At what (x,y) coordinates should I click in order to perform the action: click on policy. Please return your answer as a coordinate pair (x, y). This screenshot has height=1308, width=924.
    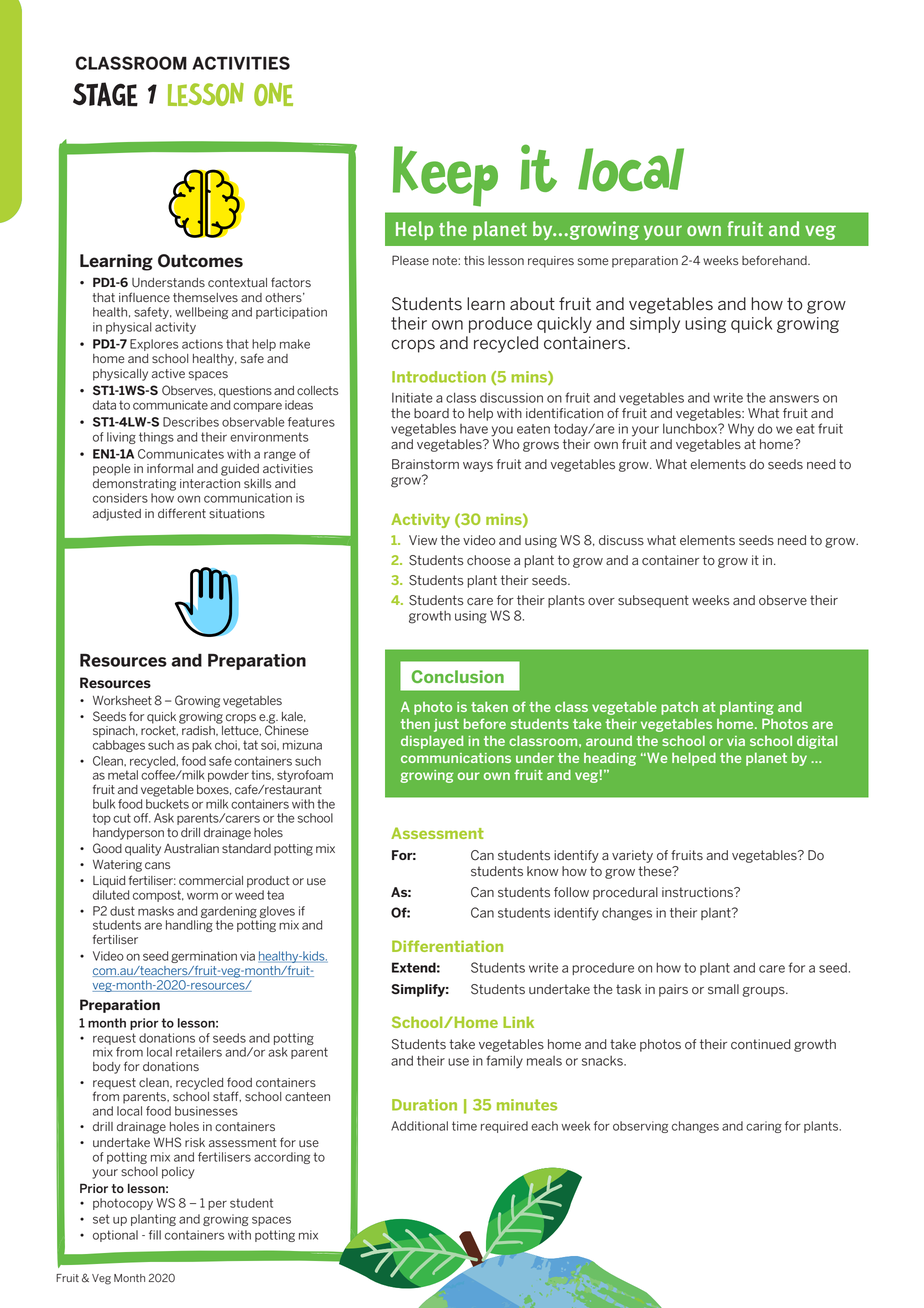
    Looking at the image, I should click on (178, 1173).
